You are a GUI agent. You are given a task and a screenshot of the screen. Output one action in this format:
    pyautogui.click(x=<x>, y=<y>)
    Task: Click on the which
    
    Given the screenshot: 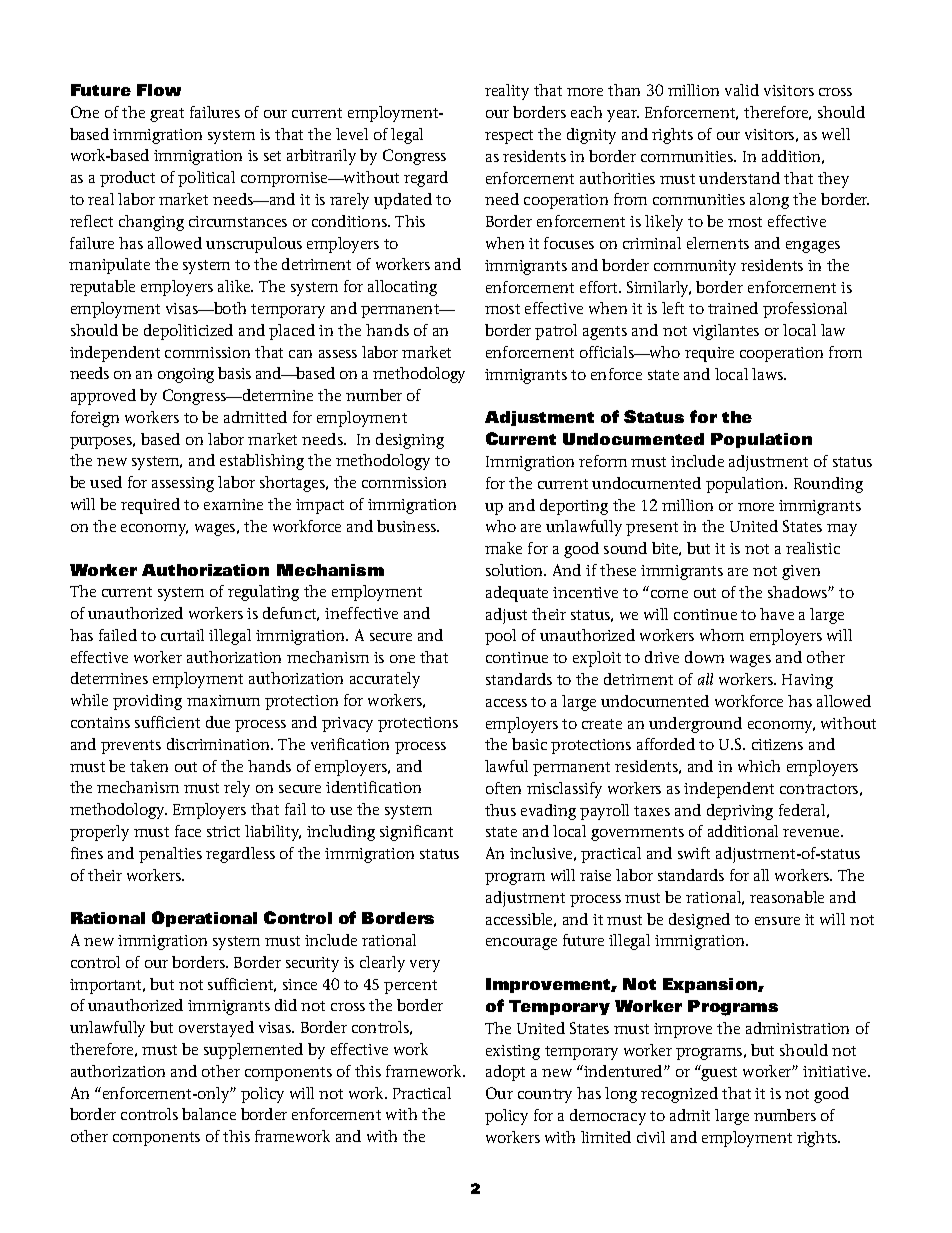 What is the action you would take?
    pyautogui.click(x=759, y=766)
